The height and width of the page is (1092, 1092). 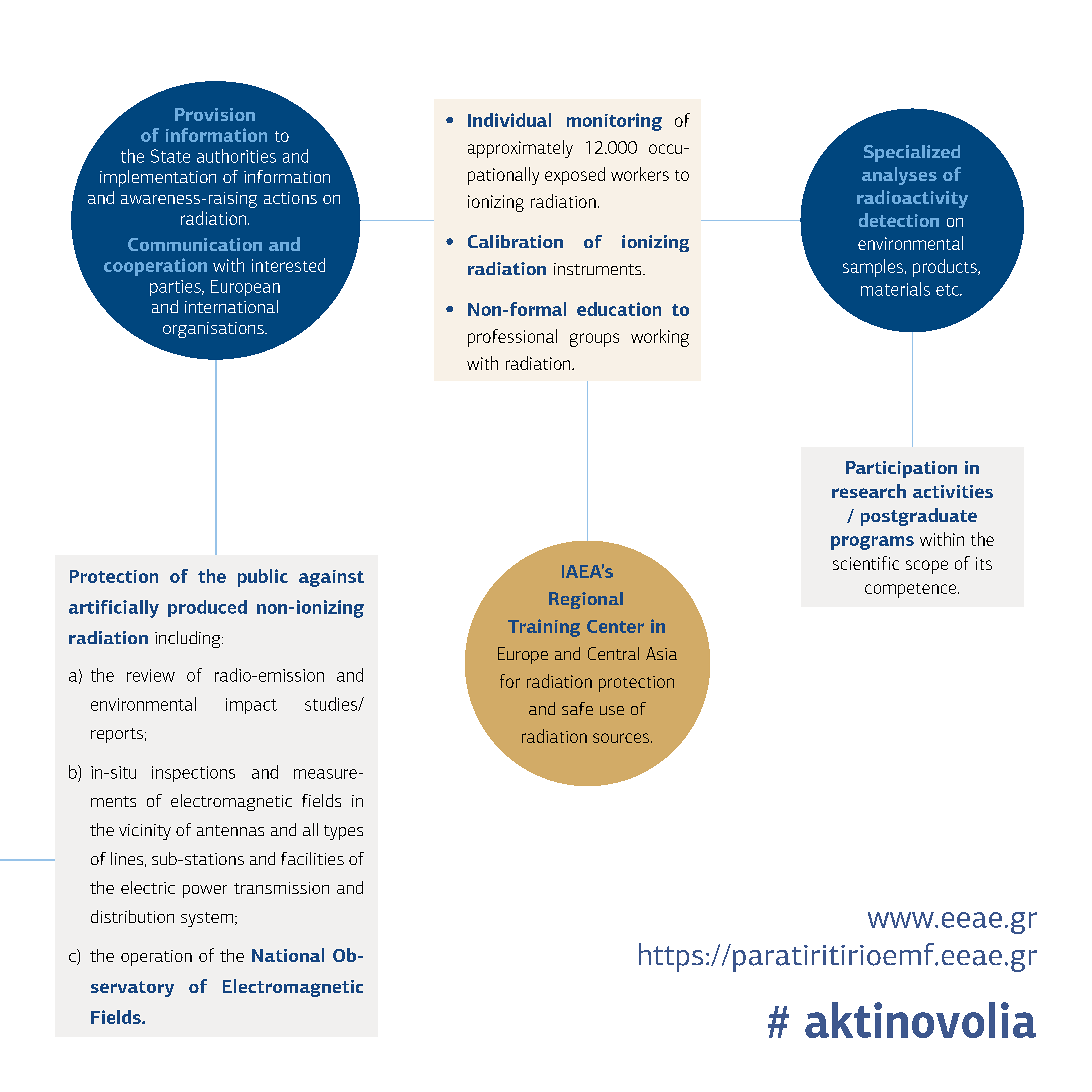 I want to click on competence, so click(x=912, y=590).
